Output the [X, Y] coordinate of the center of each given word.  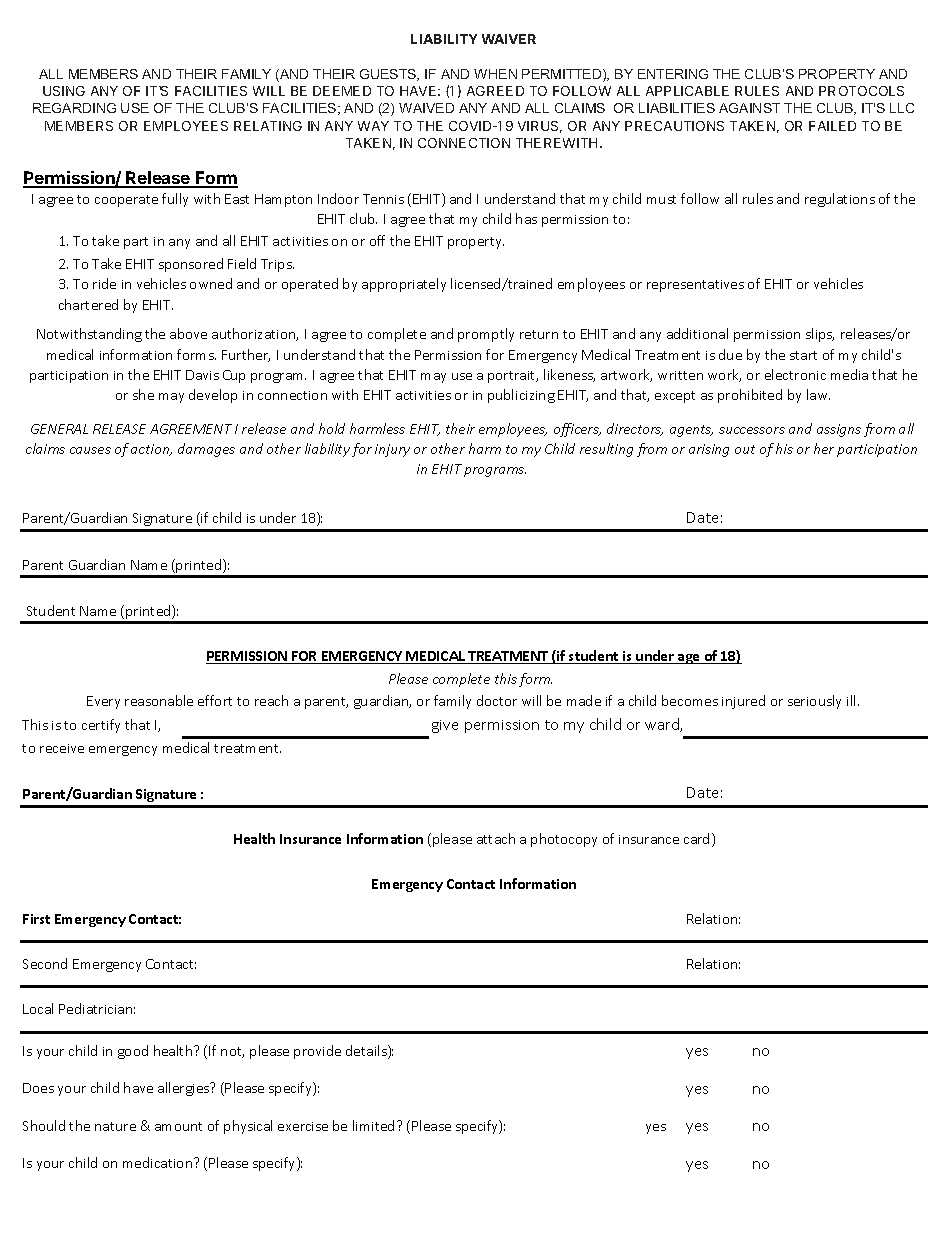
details [367, 1052]
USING [64, 91]
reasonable [159, 700]
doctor [497, 700]
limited [373, 1125]
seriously [814, 702]
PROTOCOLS [861, 91]
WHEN [495, 74]
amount [178, 1126]
